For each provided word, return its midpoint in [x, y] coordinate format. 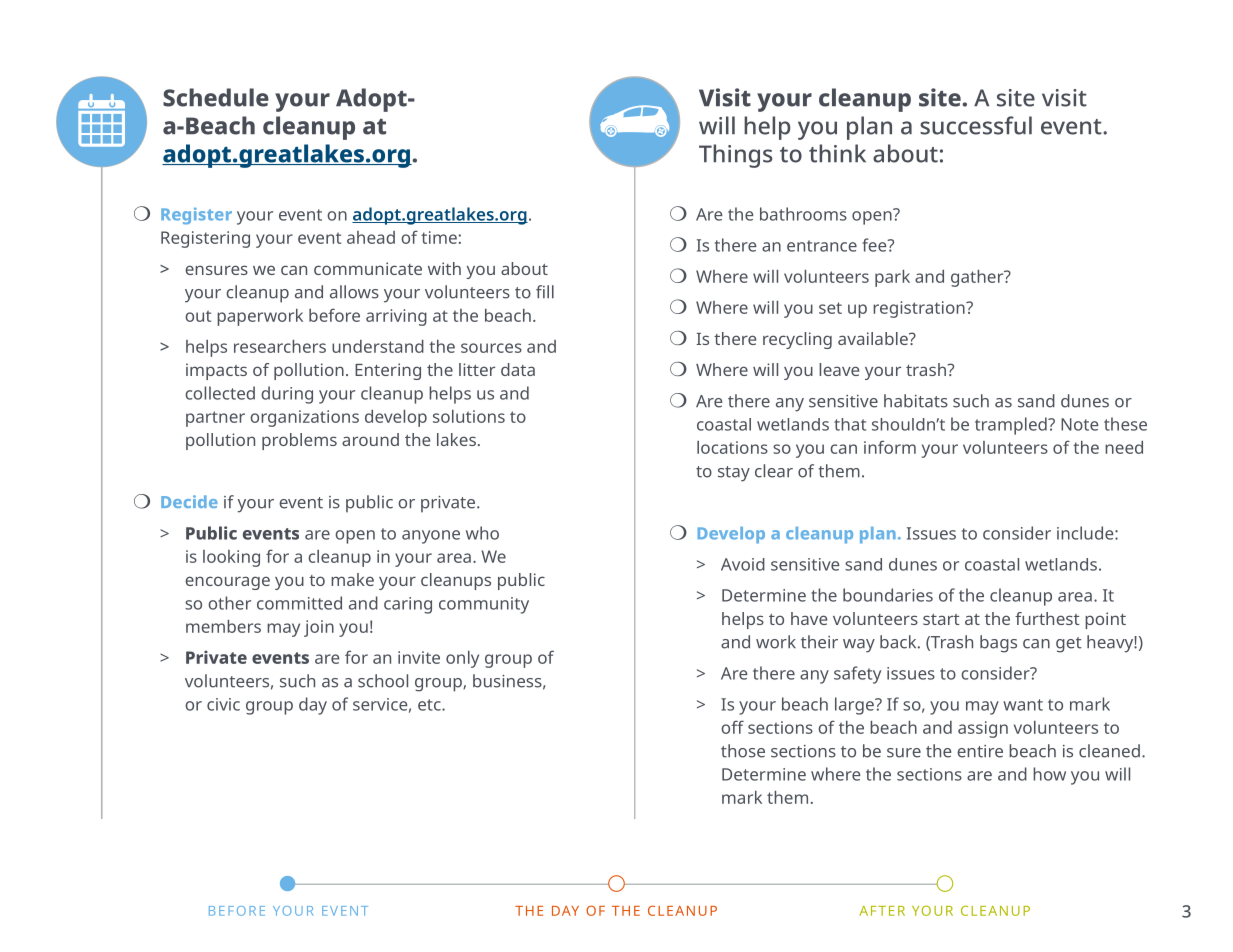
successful [976, 125]
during [287, 395]
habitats [916, 401]
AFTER [882, 911]
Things [735, 156]
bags [998, 644]
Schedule [216, 97]
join [319, 628]
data [518, 369]
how [1049, 774]
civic [223, 704]
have [809, 618]
